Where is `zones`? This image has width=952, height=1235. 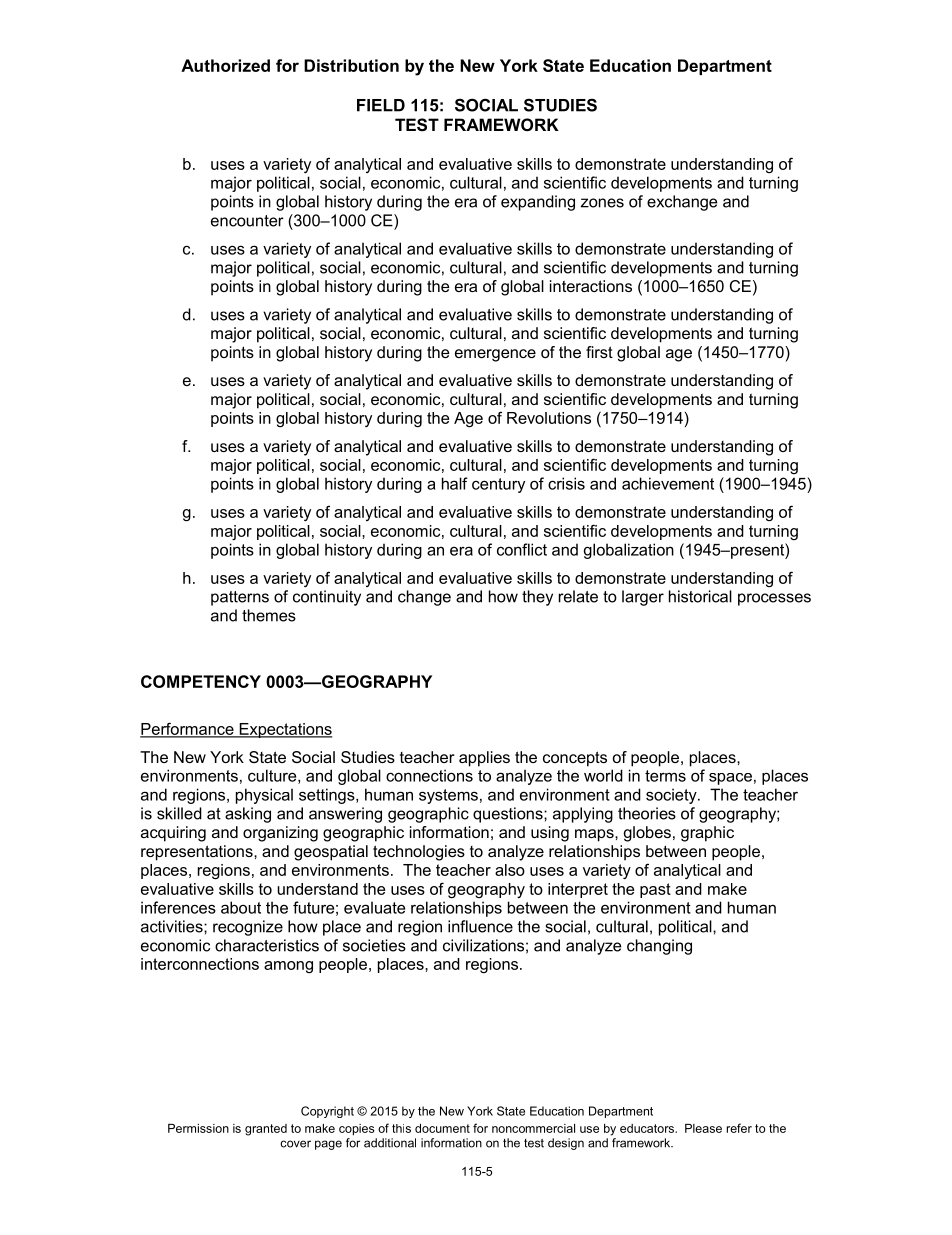 zones is located at coordinates (602, 203).
